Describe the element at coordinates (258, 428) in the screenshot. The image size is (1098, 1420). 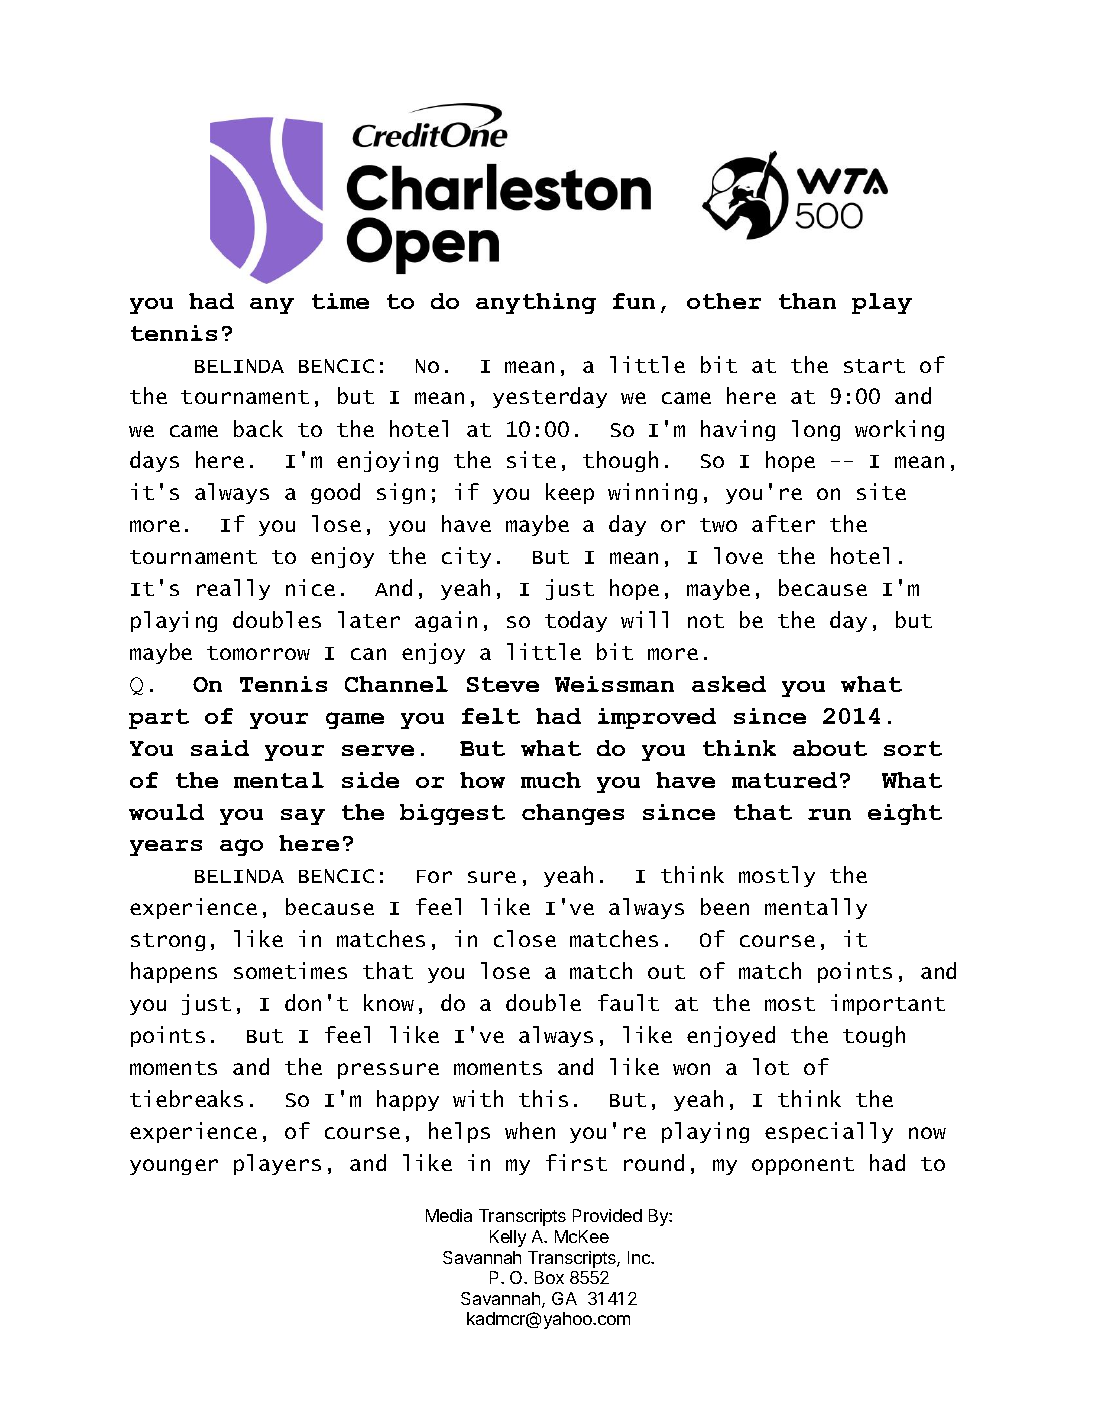
I see `back` at that location.
